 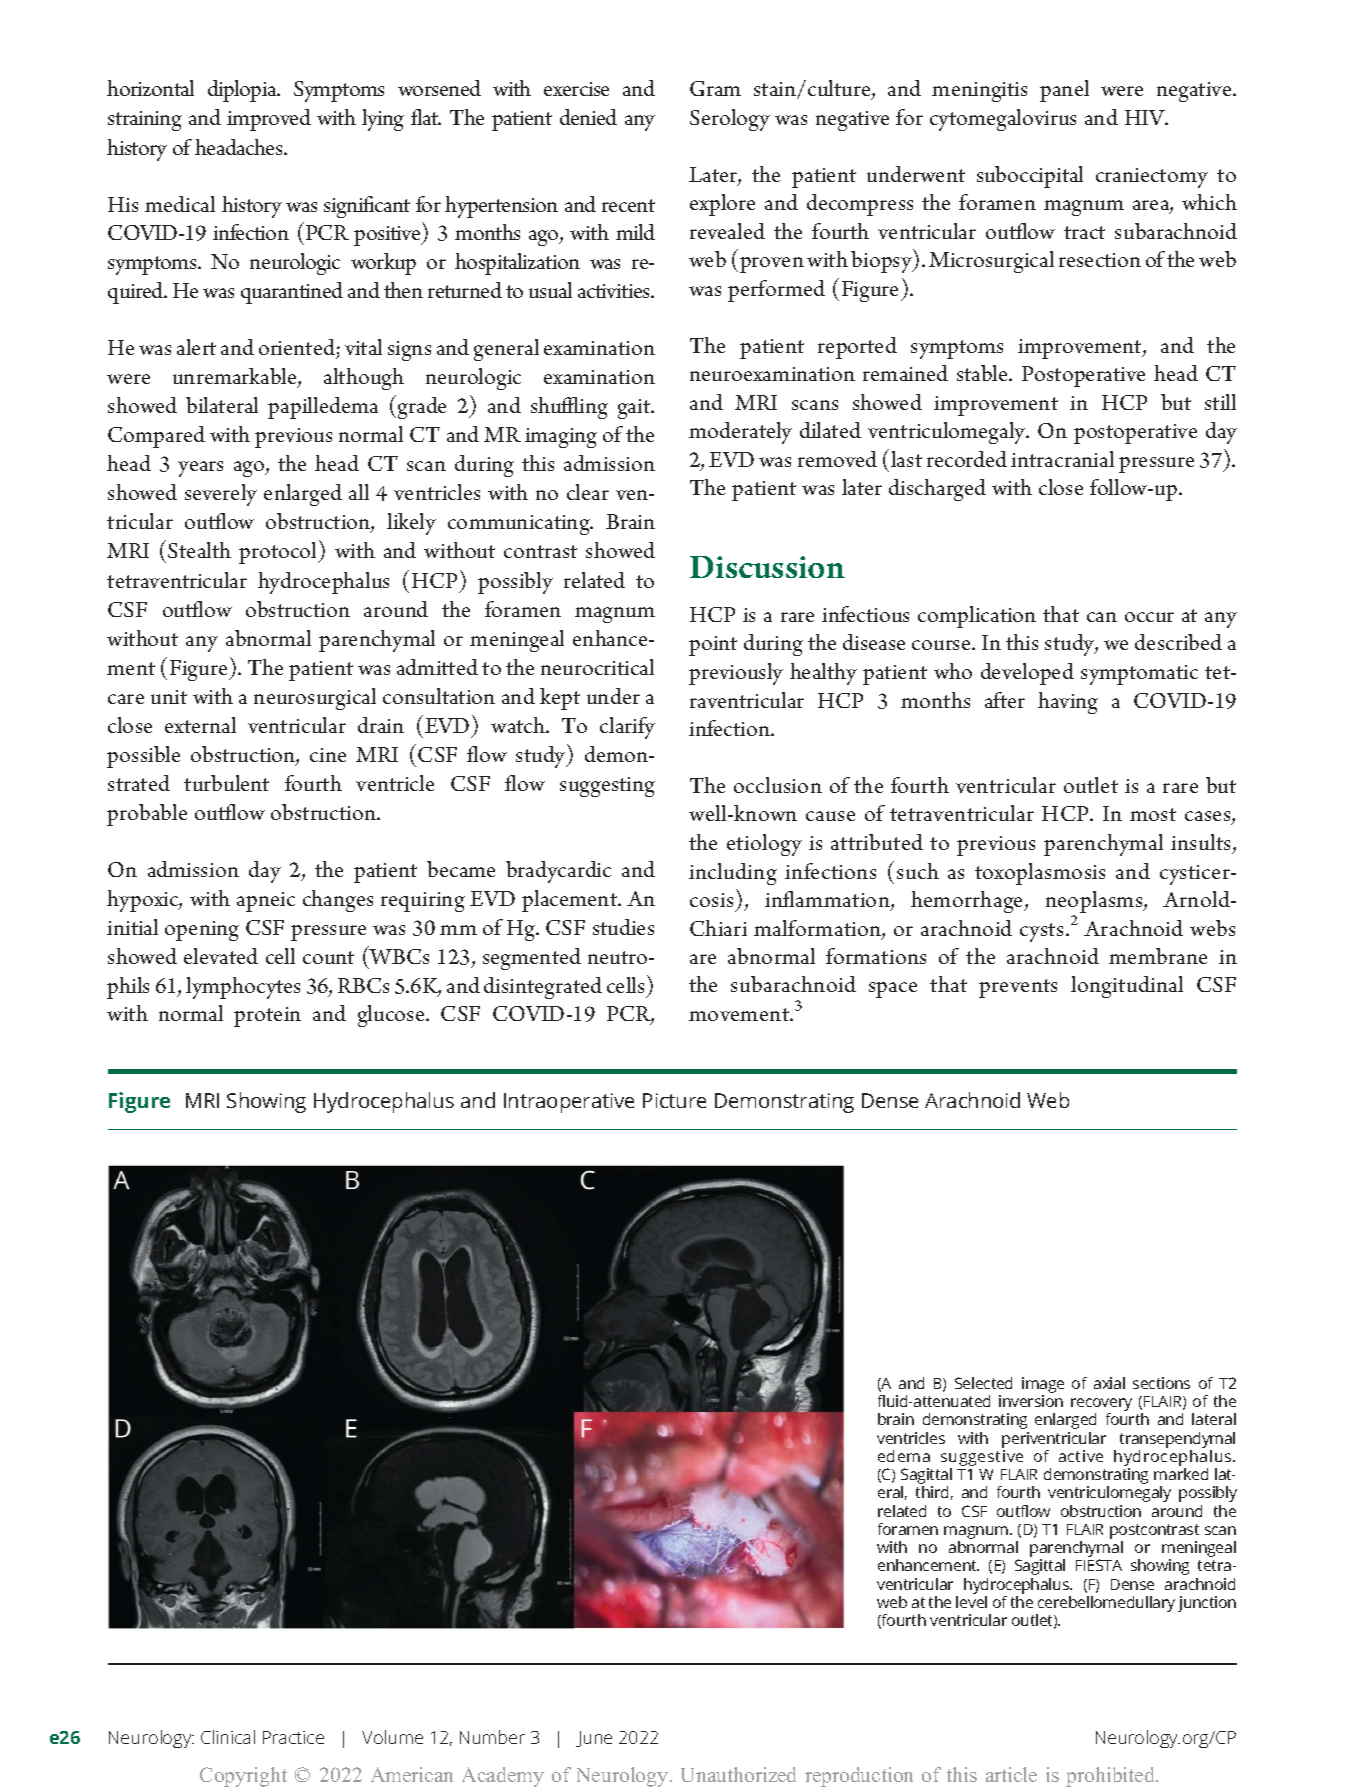 I want to click on Serology, so click(x=730, y=120).
